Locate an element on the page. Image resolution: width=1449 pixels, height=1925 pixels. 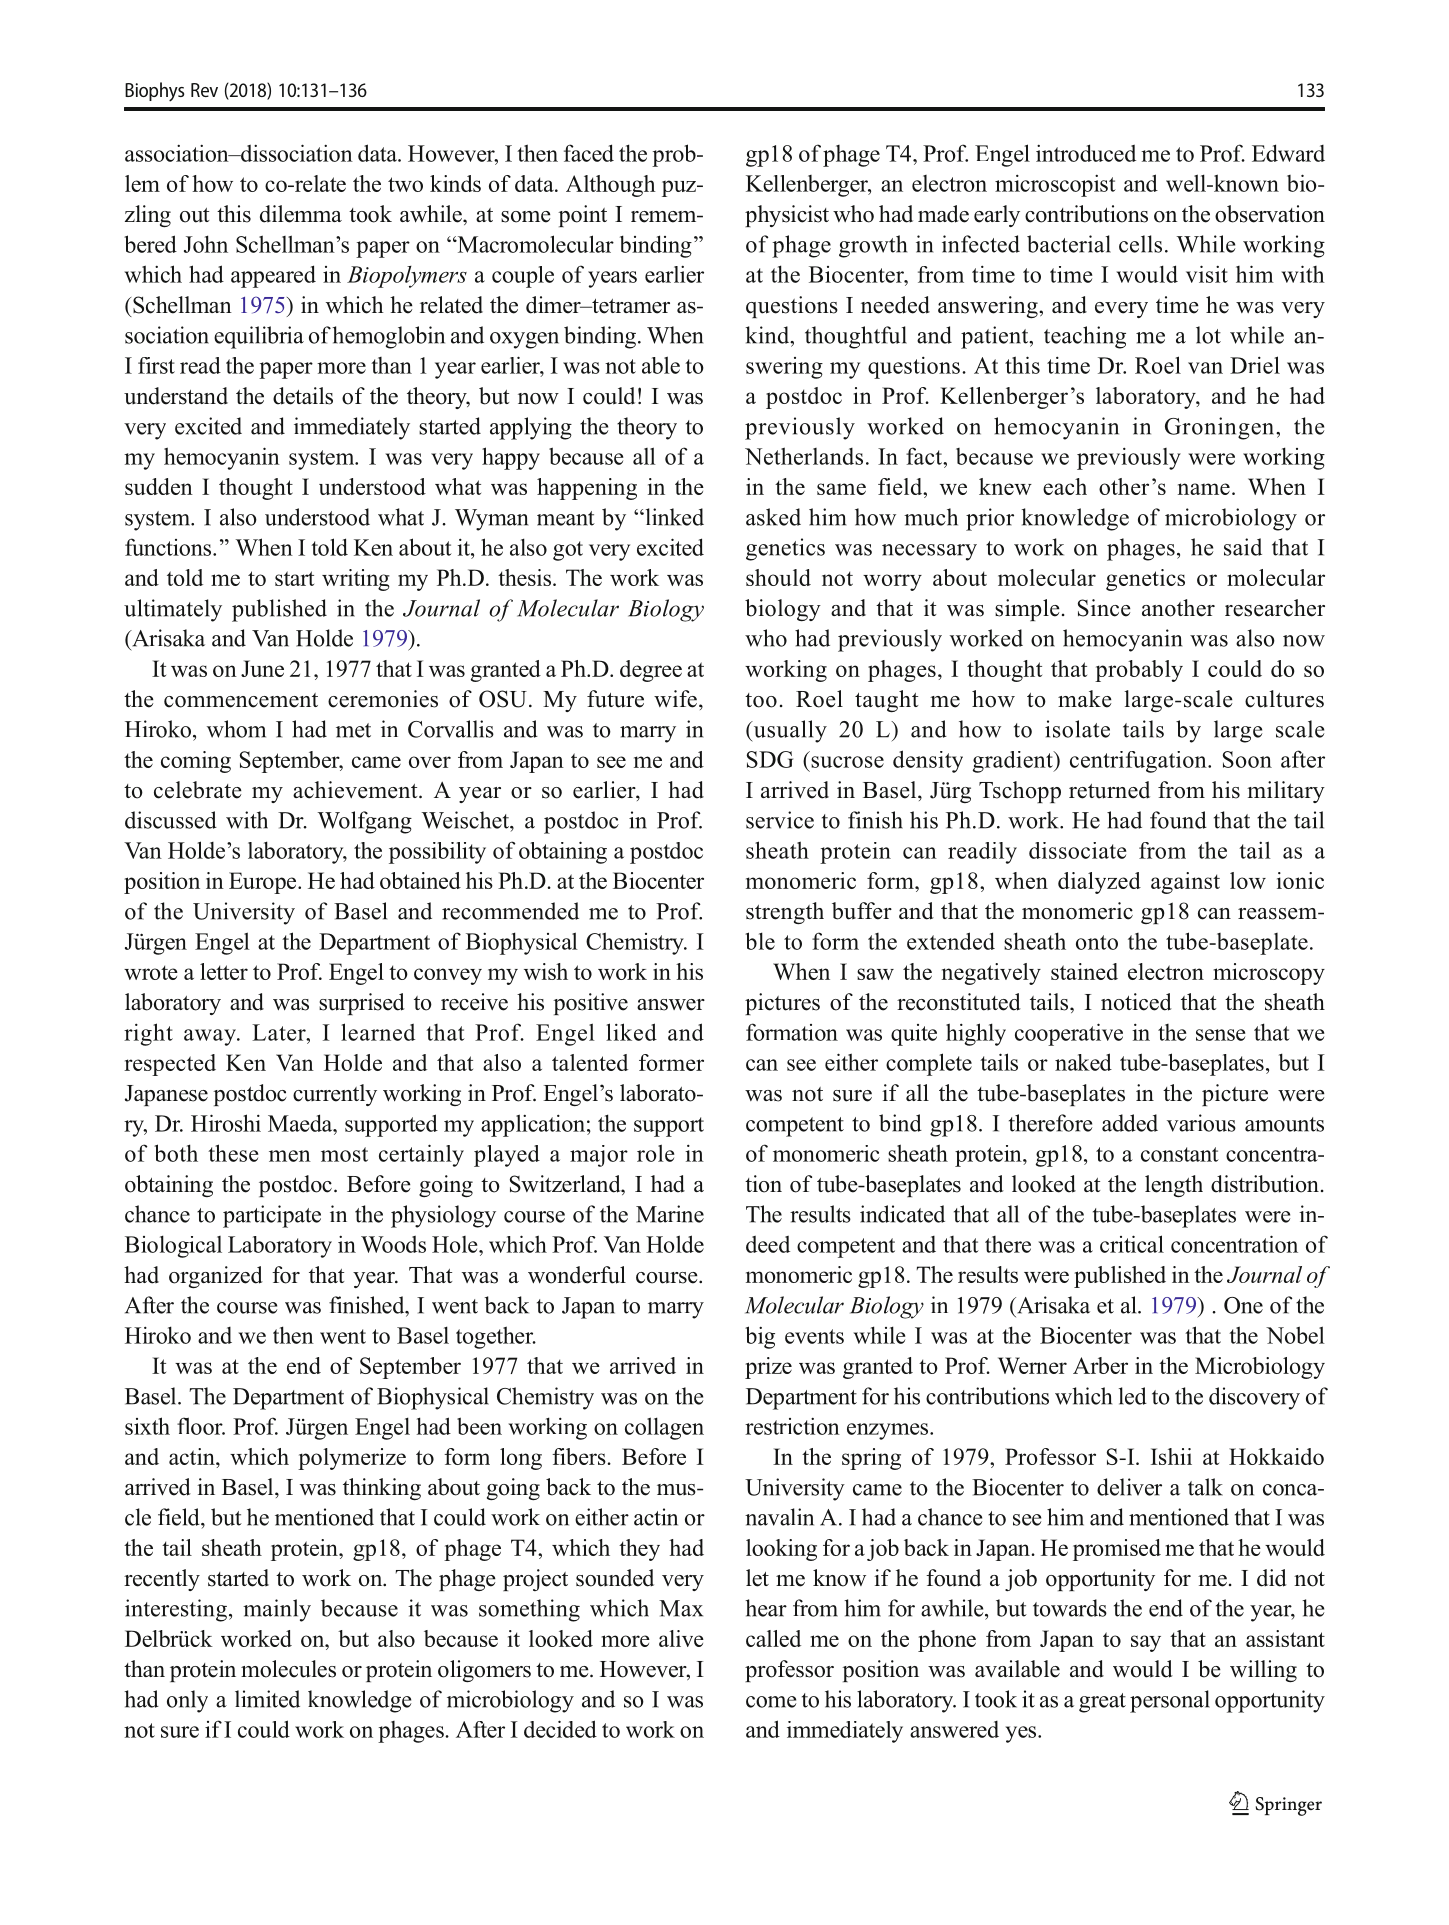
limited is located at coordinates (267, 1699).
